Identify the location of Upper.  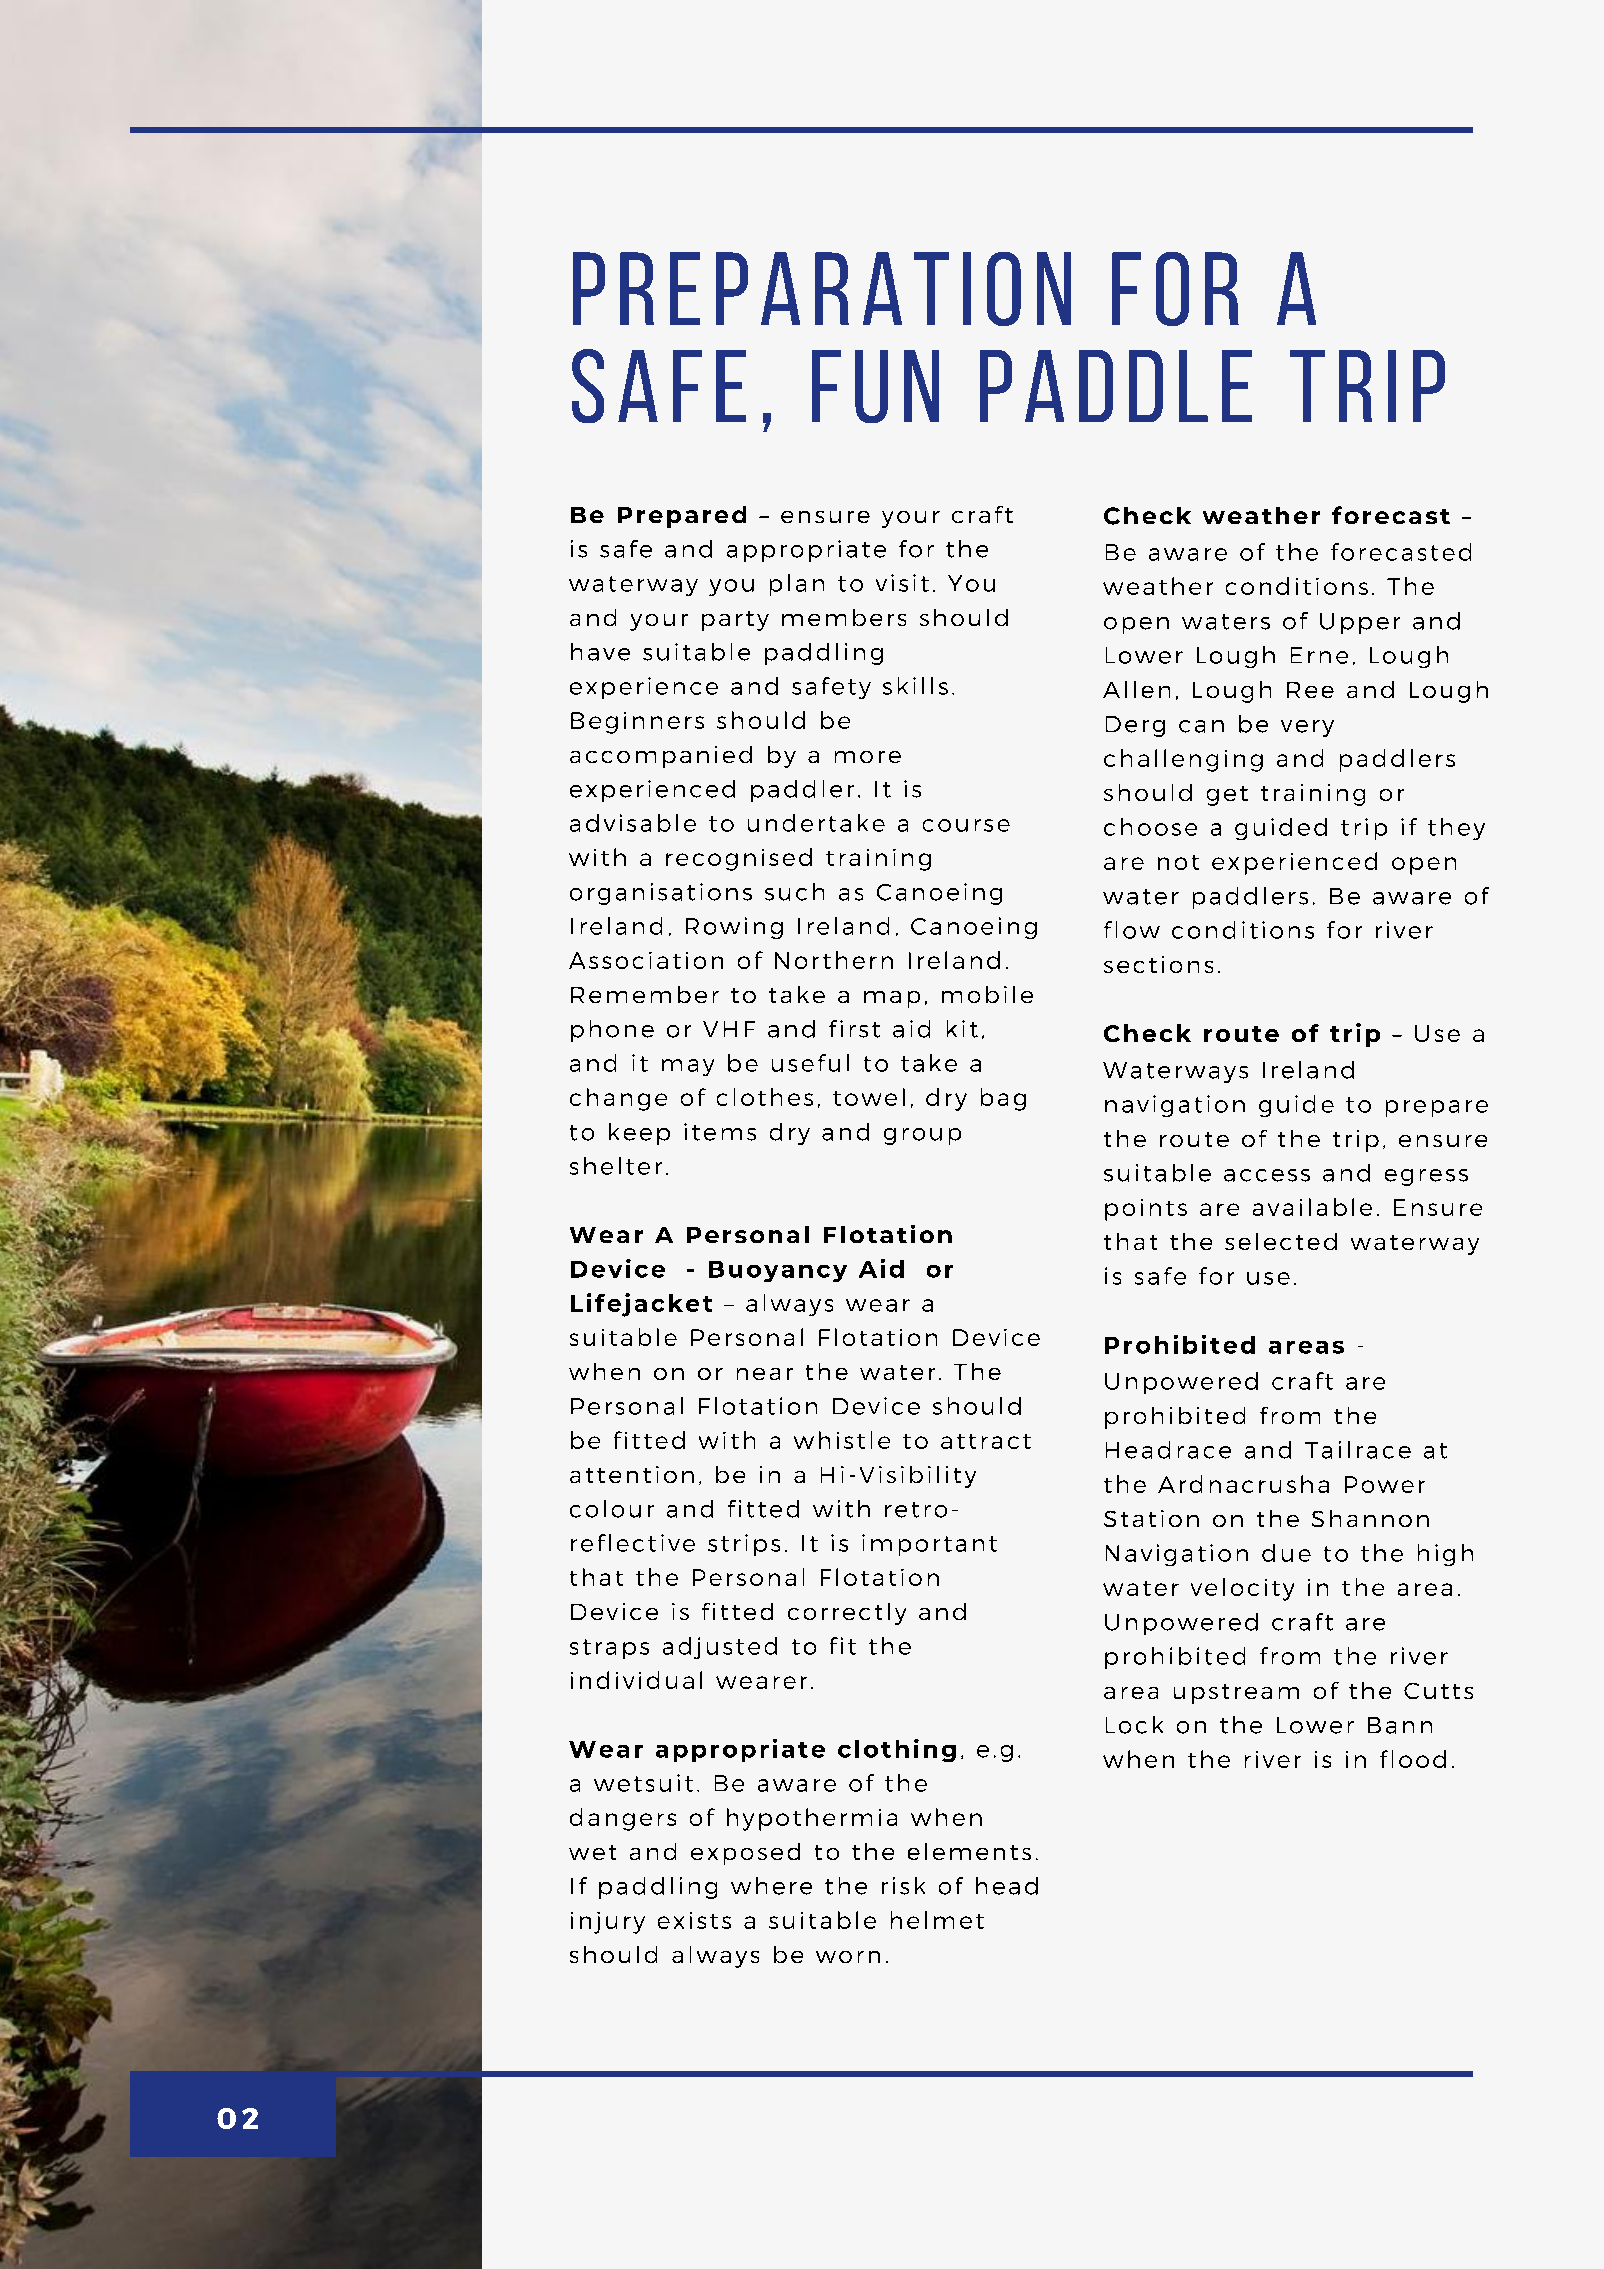
(1360, 623).
